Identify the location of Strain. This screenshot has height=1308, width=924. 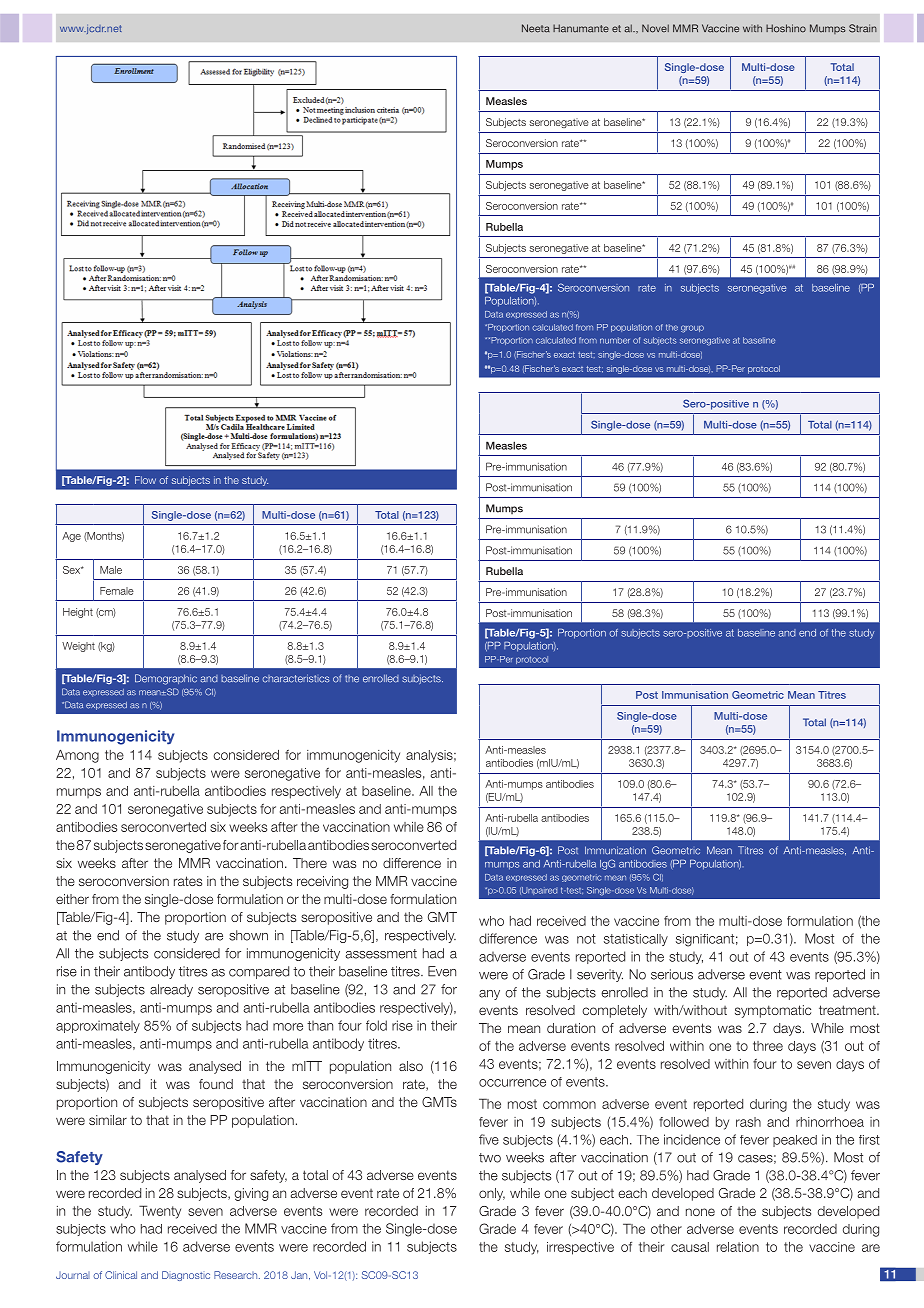
(863, 28).
